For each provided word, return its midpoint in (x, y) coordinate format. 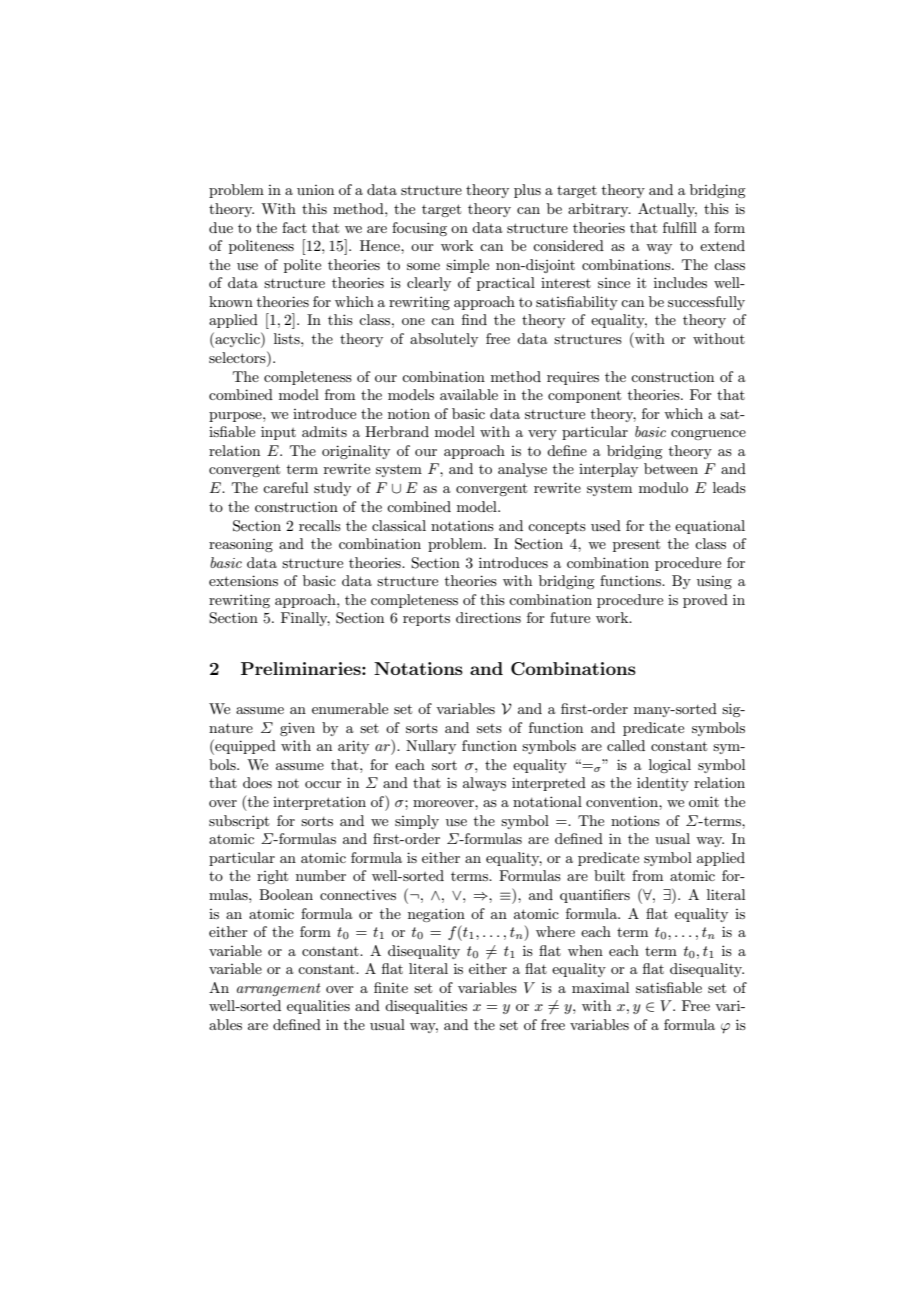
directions (488, 617)
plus (527, 191)
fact (294, 227)
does (257, 782)
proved (705, 601)
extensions (243, 580)
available (469, 394)
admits (324, 431)
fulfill (680, 227)
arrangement (279, 989)
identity (663, 784)
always (484, 784)
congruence (708, 435)
